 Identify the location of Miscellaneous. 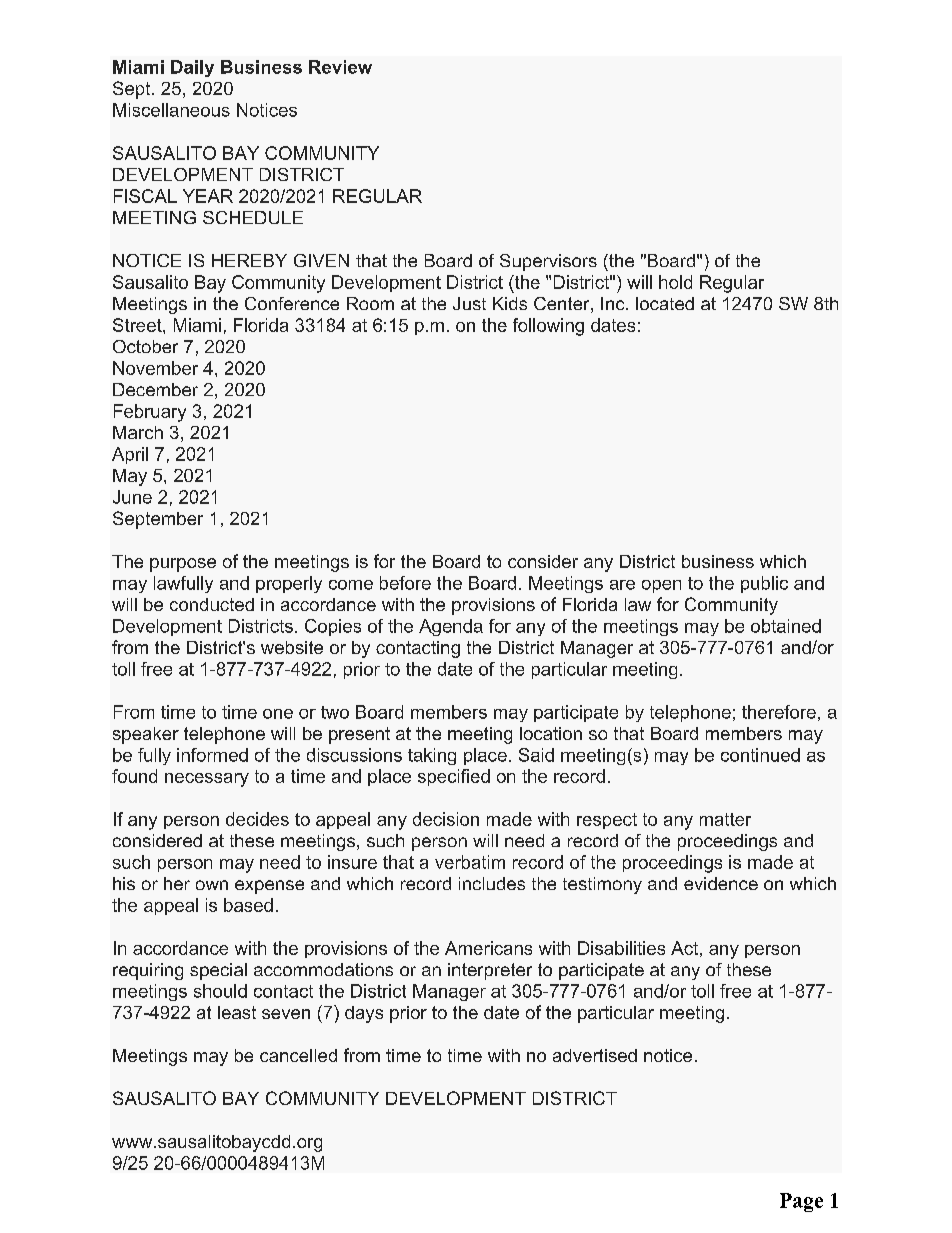
(171, 110).
